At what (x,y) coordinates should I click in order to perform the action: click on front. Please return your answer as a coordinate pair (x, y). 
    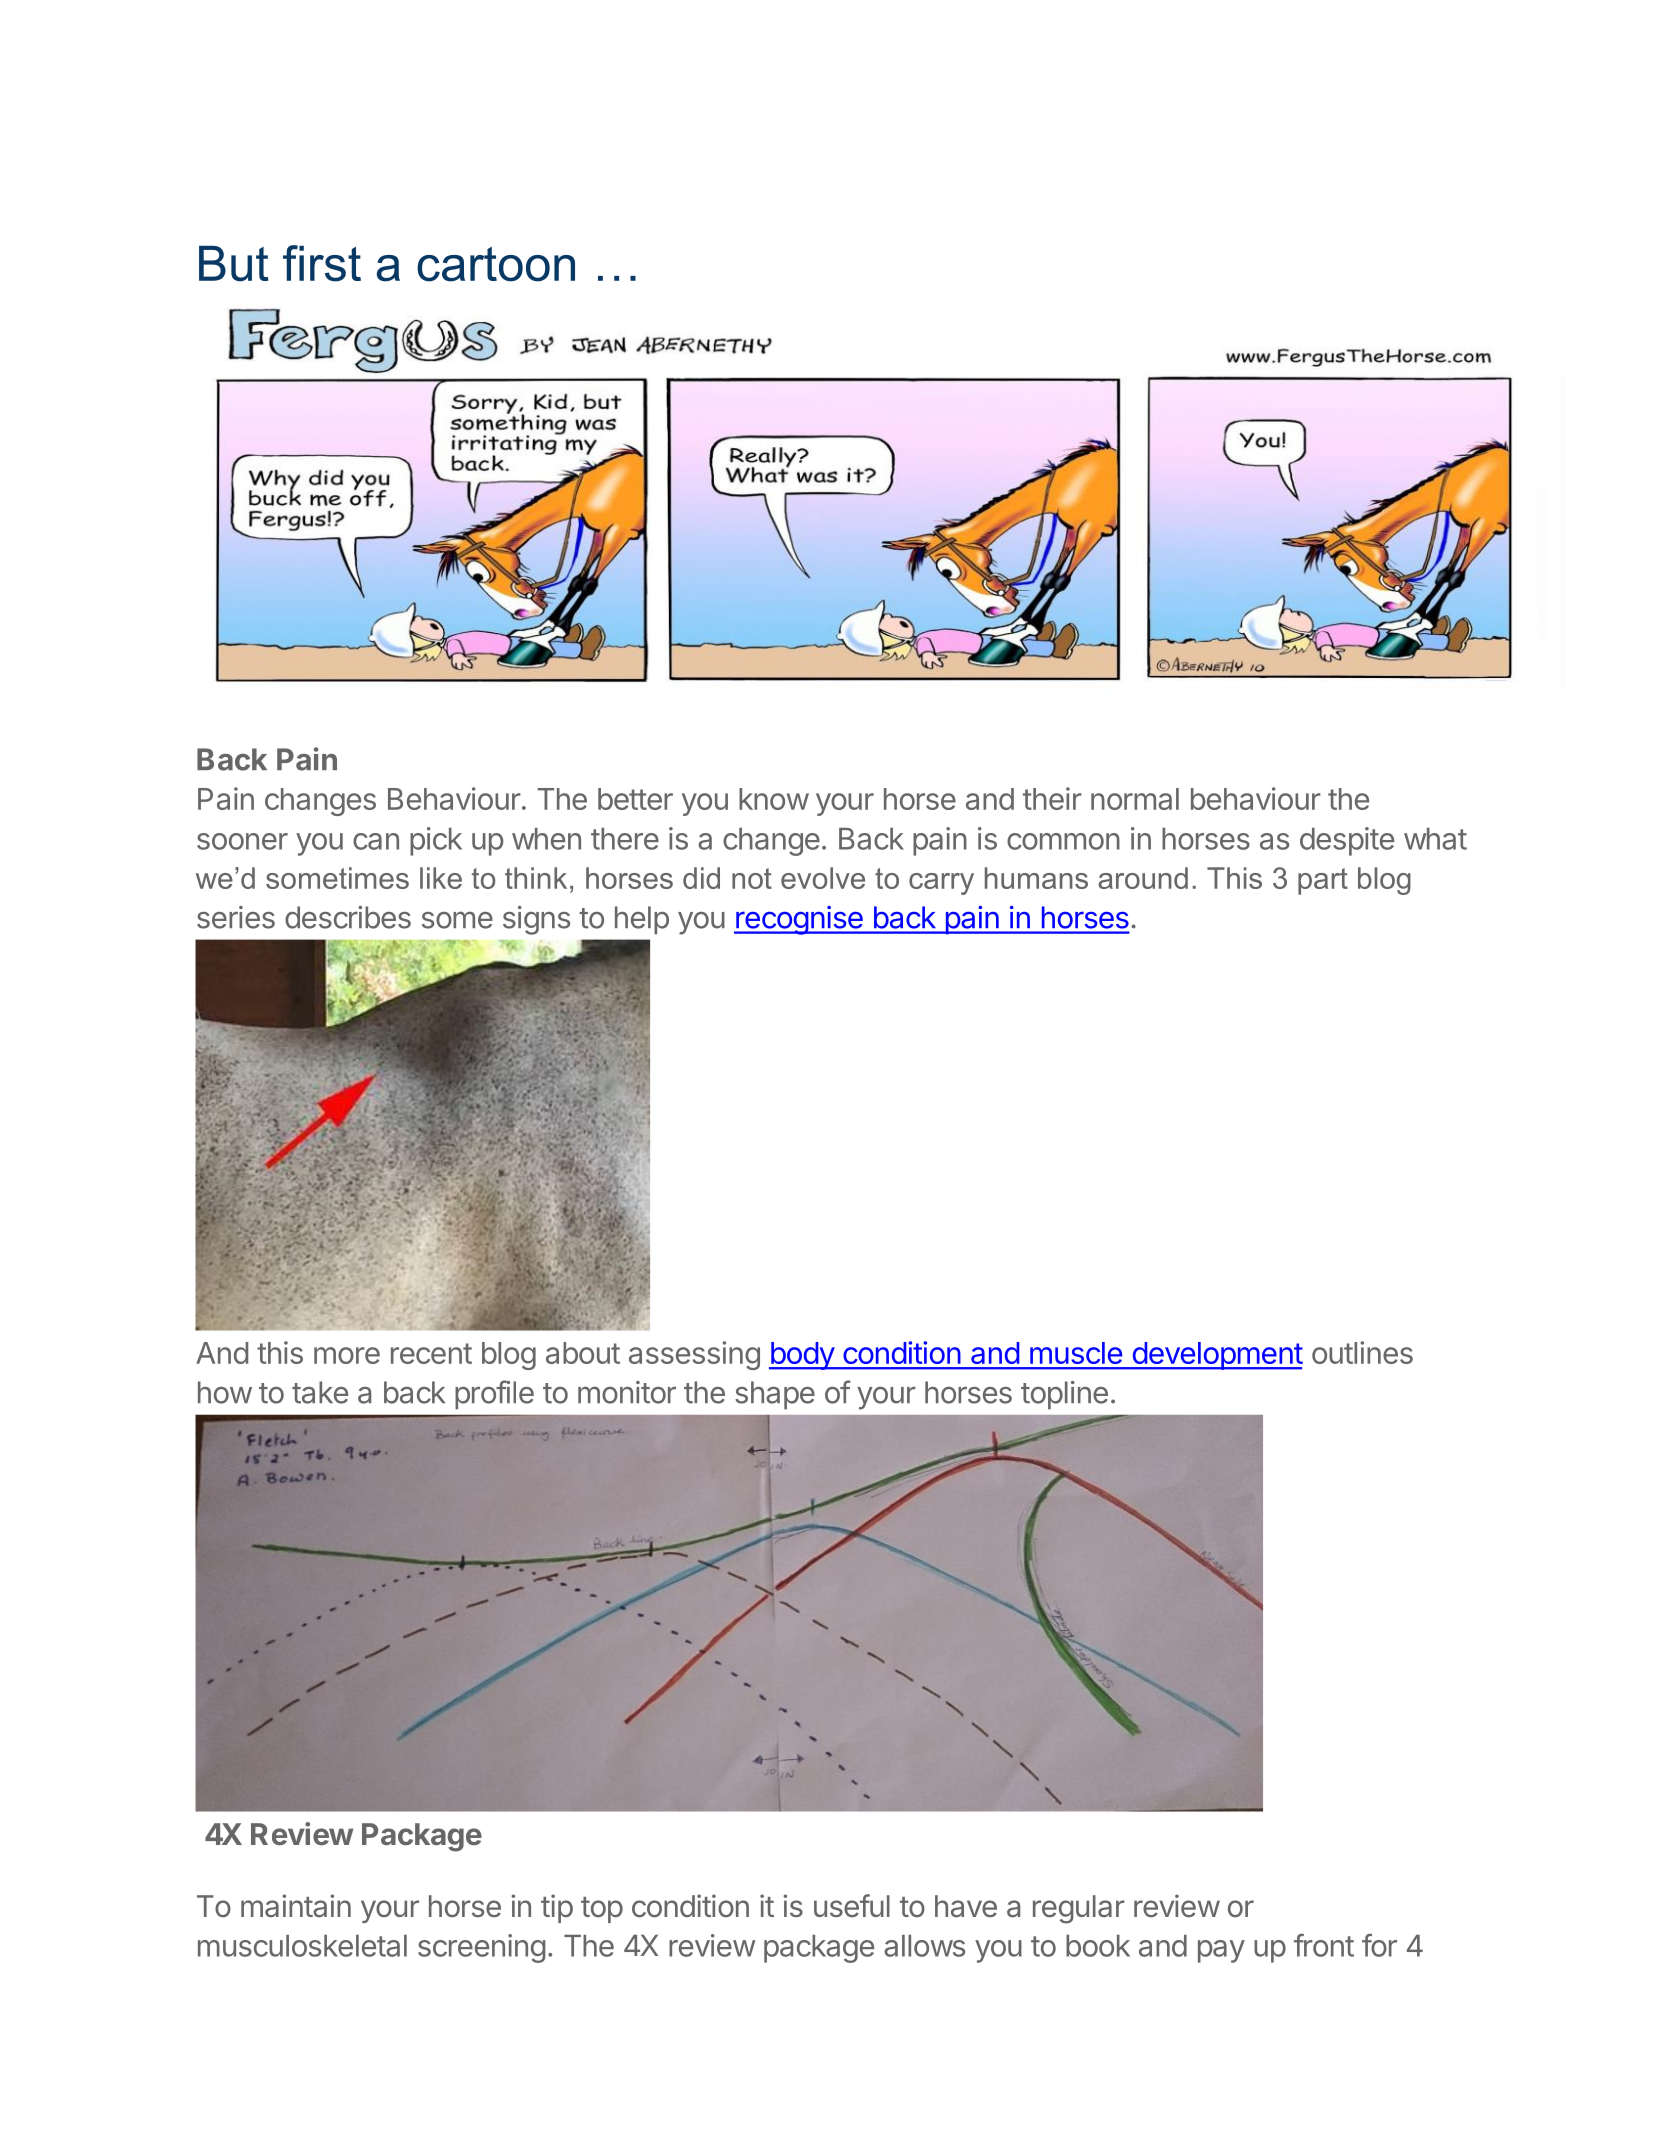
    Looking at the image, I should click on (1324, 1945).
